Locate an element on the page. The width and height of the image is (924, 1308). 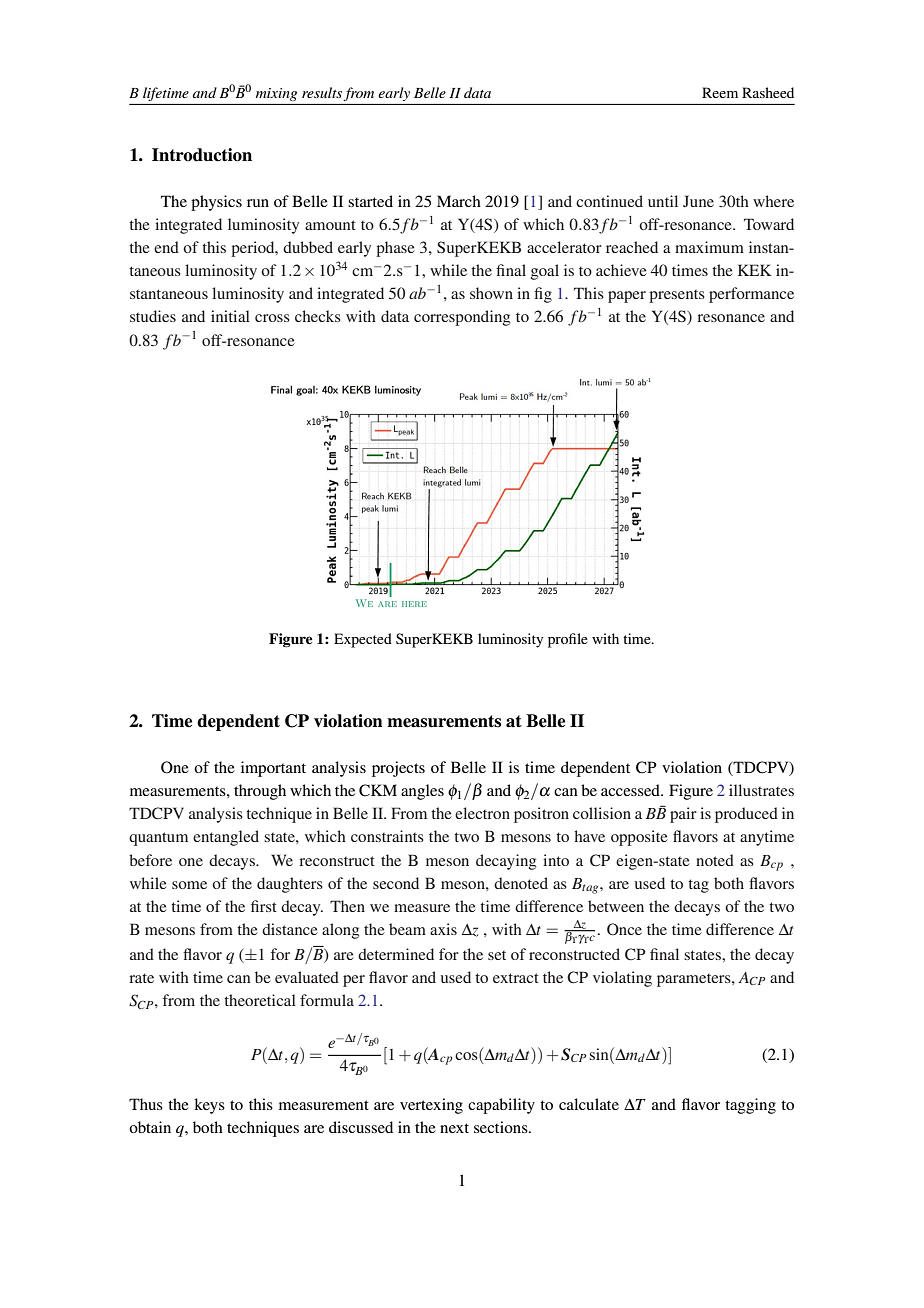
tagging is located at coordinates (750, 1106).
